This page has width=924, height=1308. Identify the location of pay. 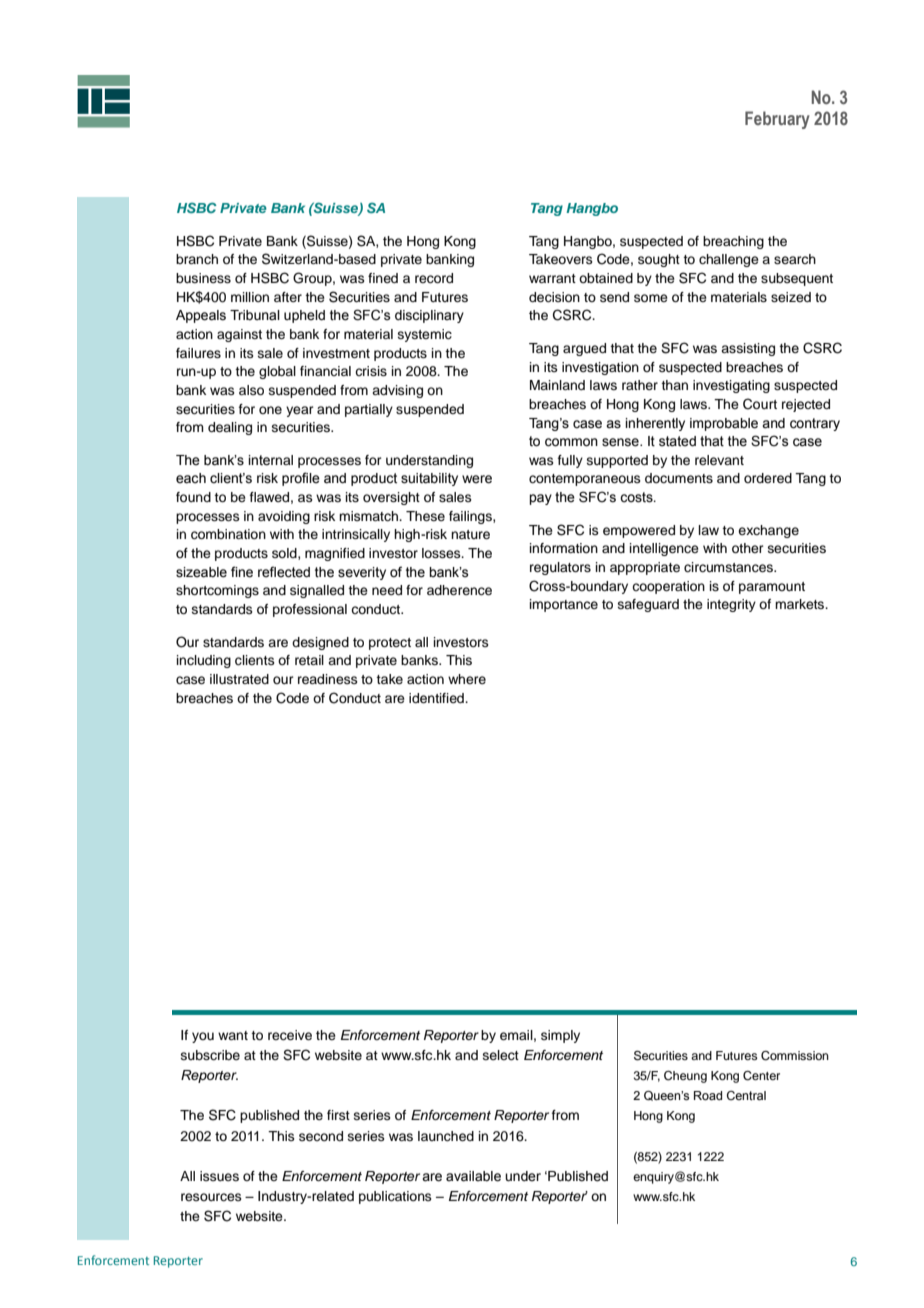
(540, 499).
